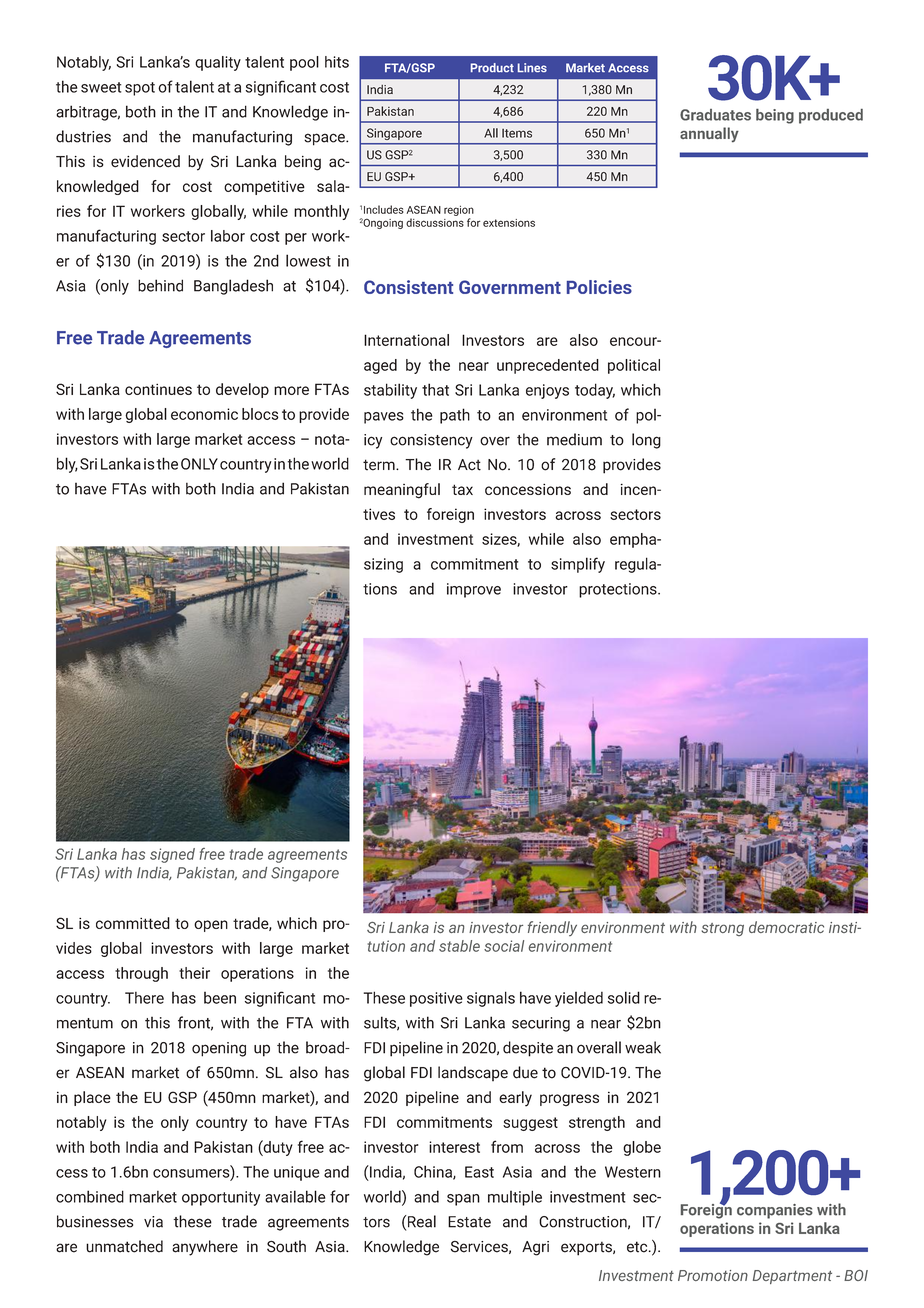 The image size is (924, 1308). Describe the element at coordinates (634, 366) in the screenshot. I see `political` at that location.
